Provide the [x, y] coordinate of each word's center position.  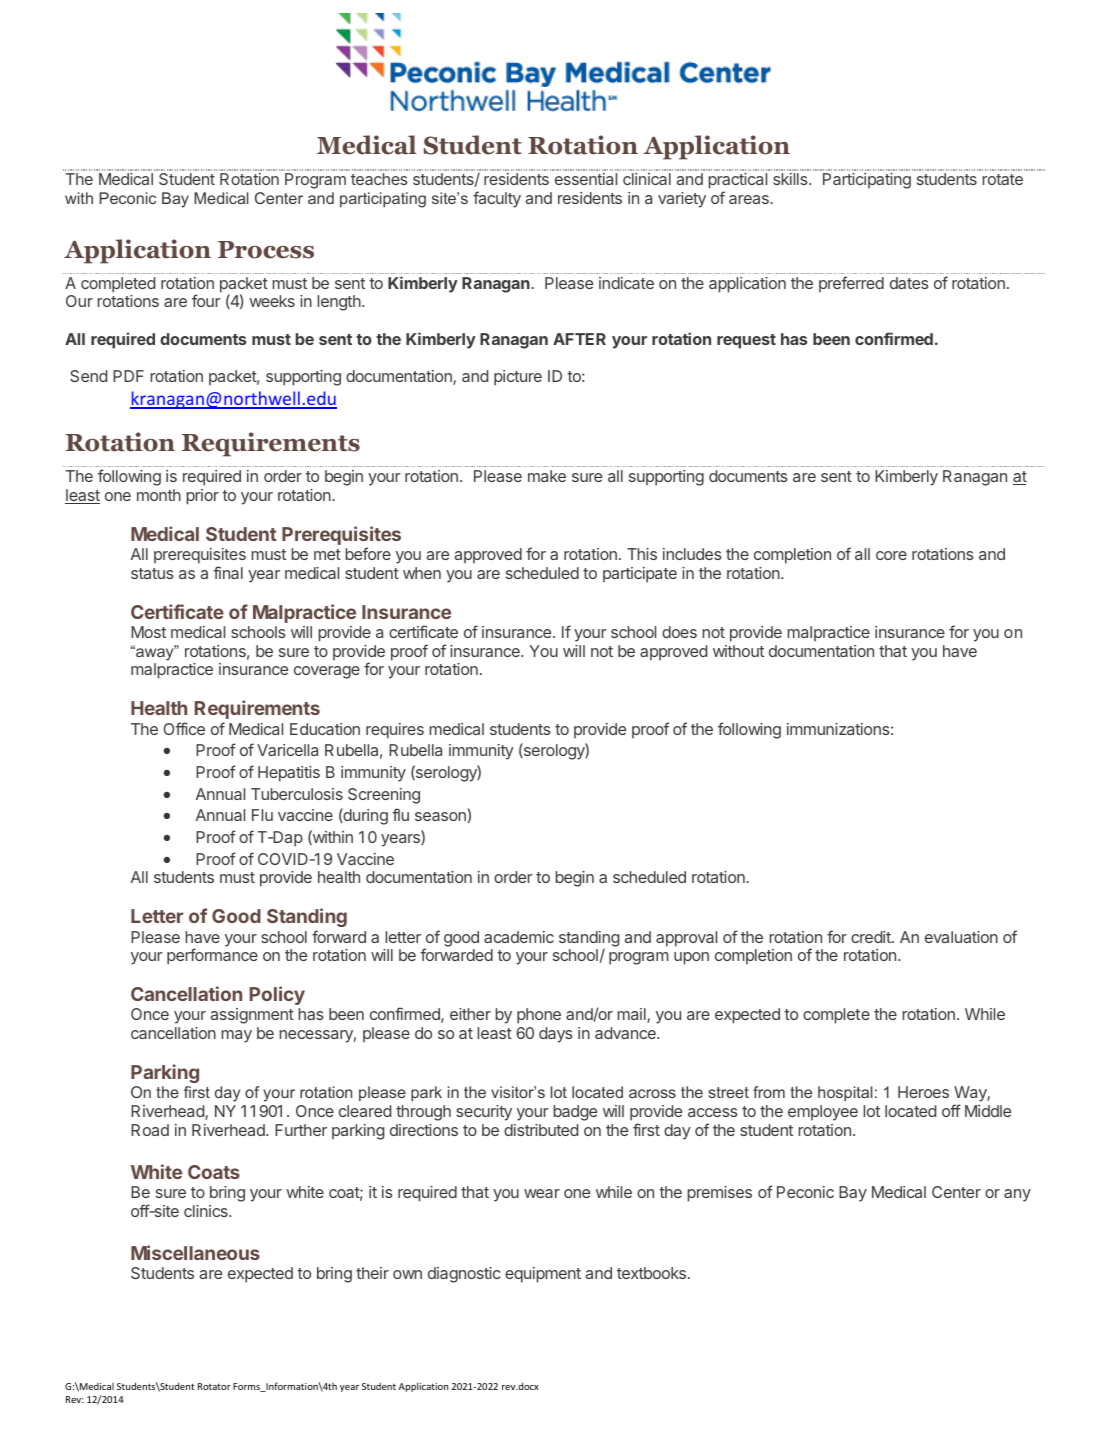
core [891, 555]
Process [266, 250]
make [547, 476]
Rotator [214, 1386]
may [236, 1036]
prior [202, 497]
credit [872, 937]
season [440, 816]
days [556, 1035]
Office [184, 728]
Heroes [923, 1092]
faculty [497, 199]
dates [909, 283]
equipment [543, 1275]
